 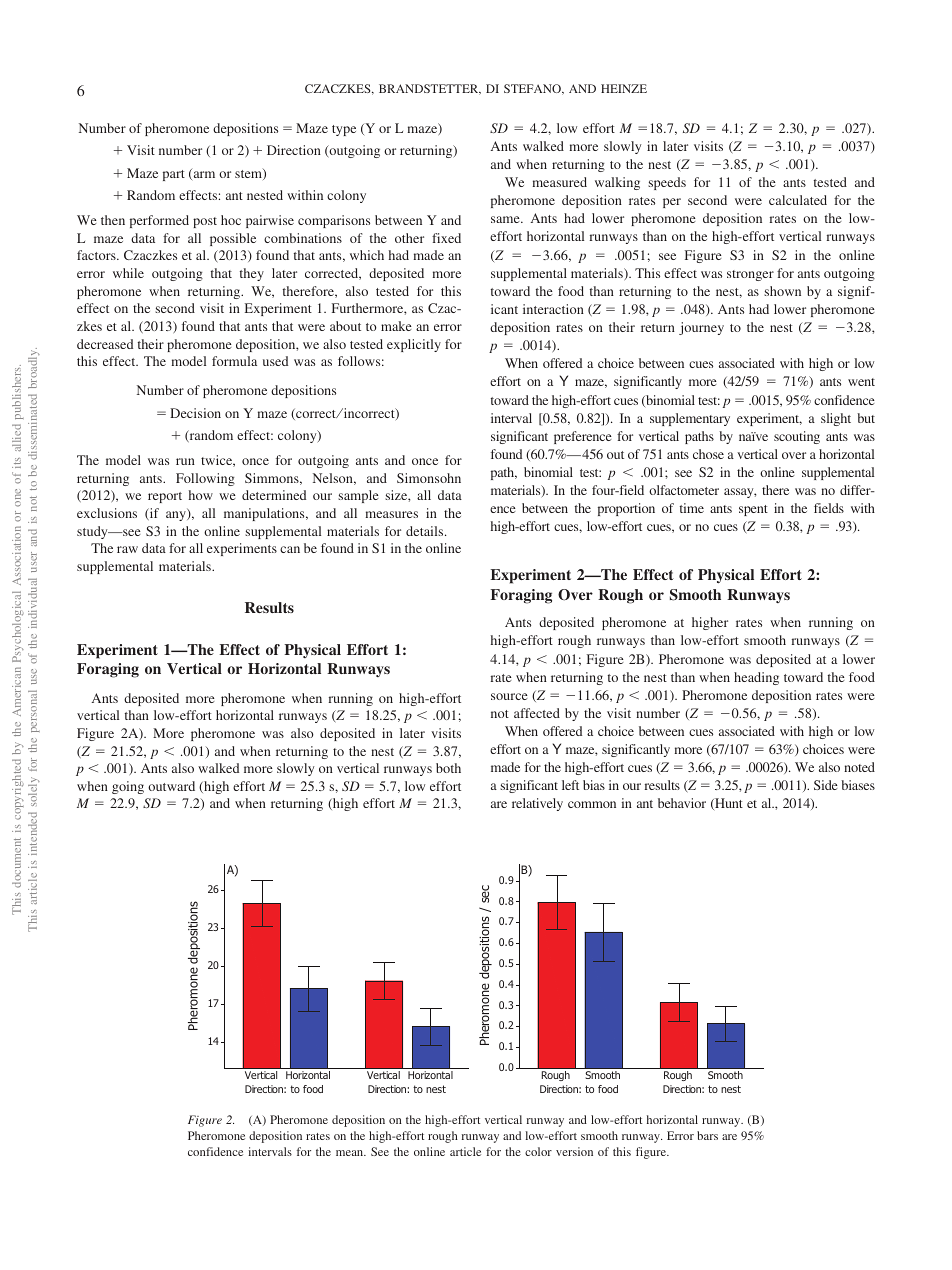 What do you see at coordinates (538, 1151) in the screenshot?
I see `color` at bounding box center [538, 1151].
